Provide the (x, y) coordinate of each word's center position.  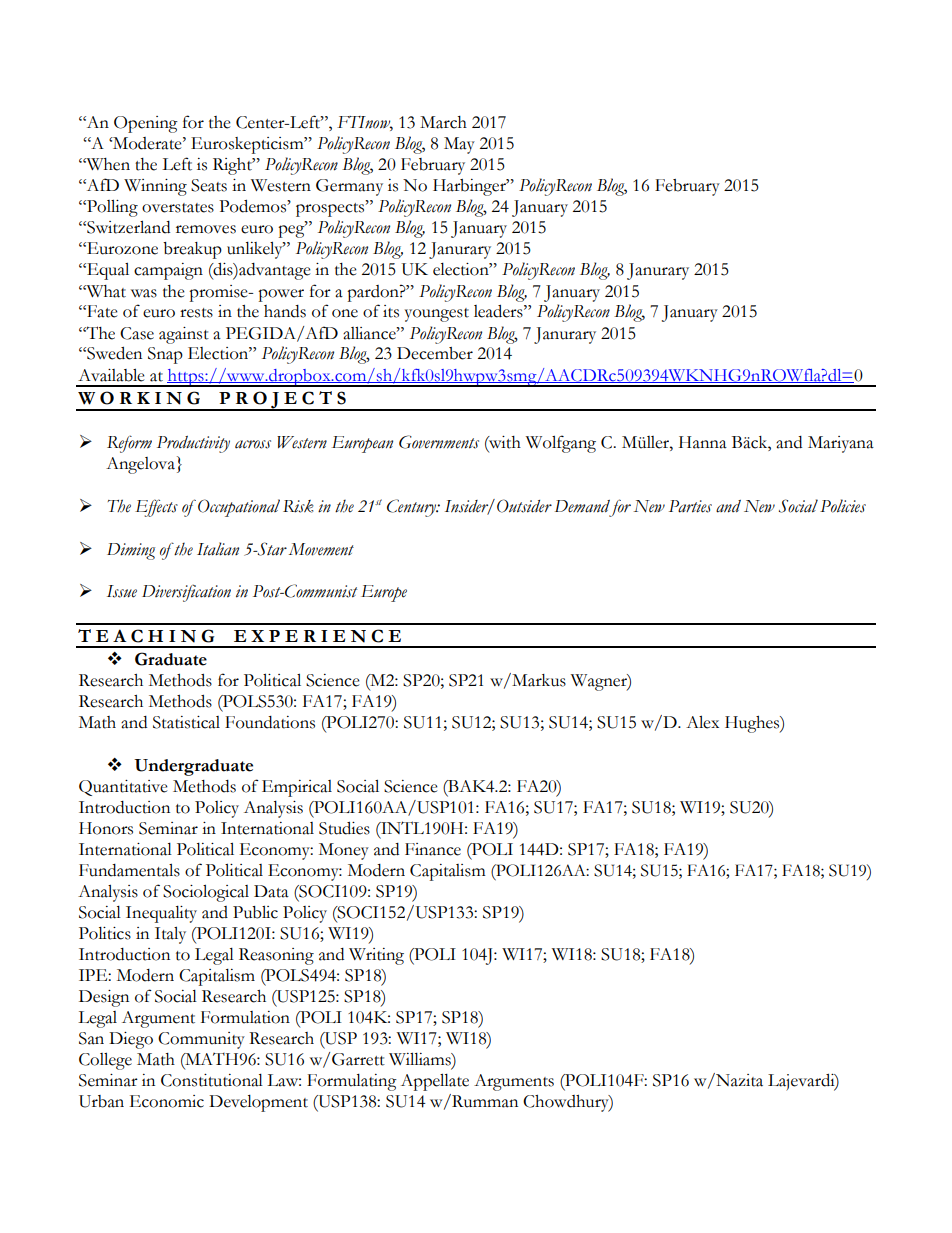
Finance (433, 849)
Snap (165, 355)
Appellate (435, 1082)
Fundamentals (129, 870)
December (435, 353)
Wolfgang (561, 444)
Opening (146, 124)
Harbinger (470, 187)
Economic (166, 1101)
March (443, 122)
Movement (321, 549)
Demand (582, 506)
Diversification (186, 593)
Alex (702, 722)
